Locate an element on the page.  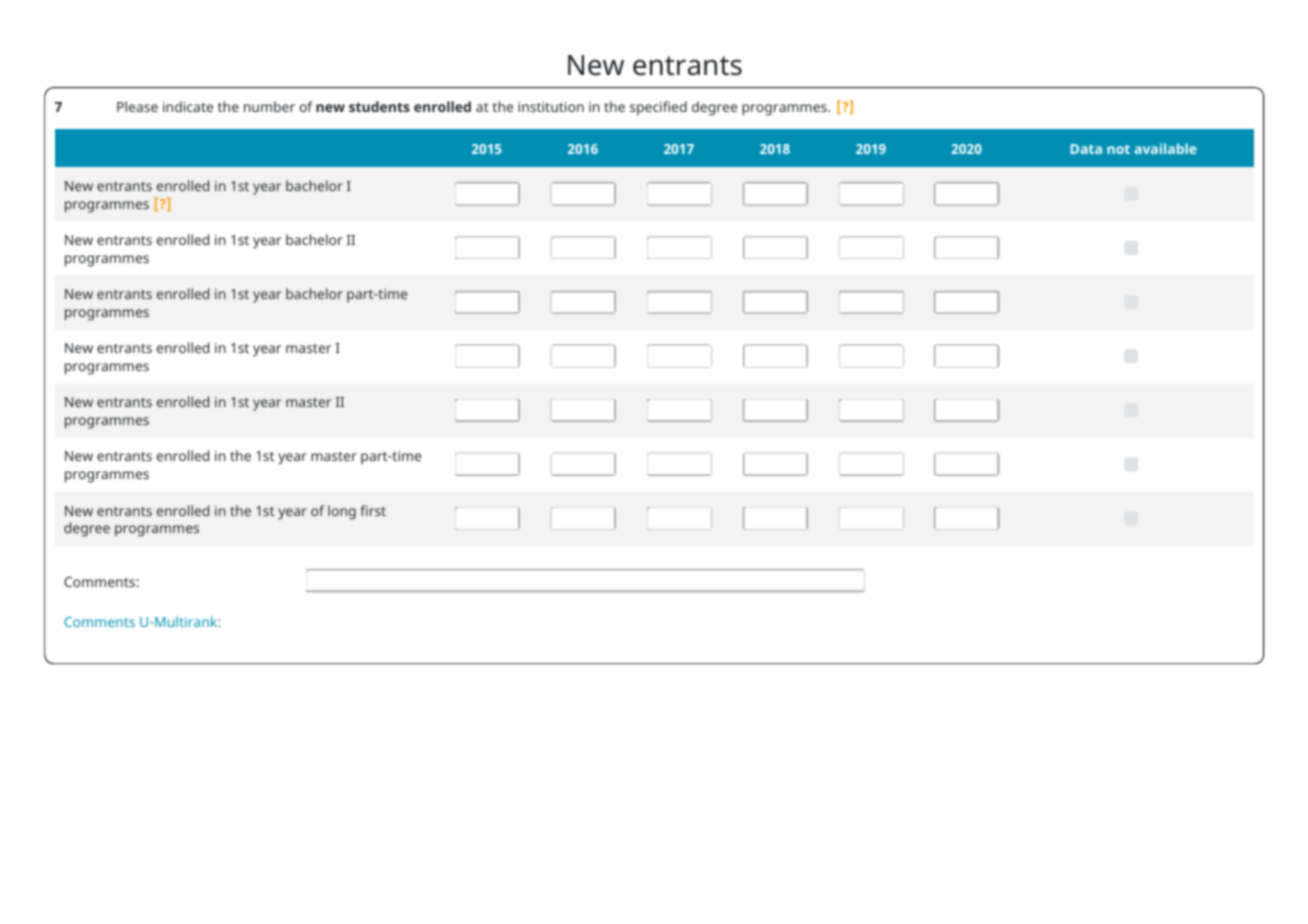
institution is located at coordinates (551, 107).
